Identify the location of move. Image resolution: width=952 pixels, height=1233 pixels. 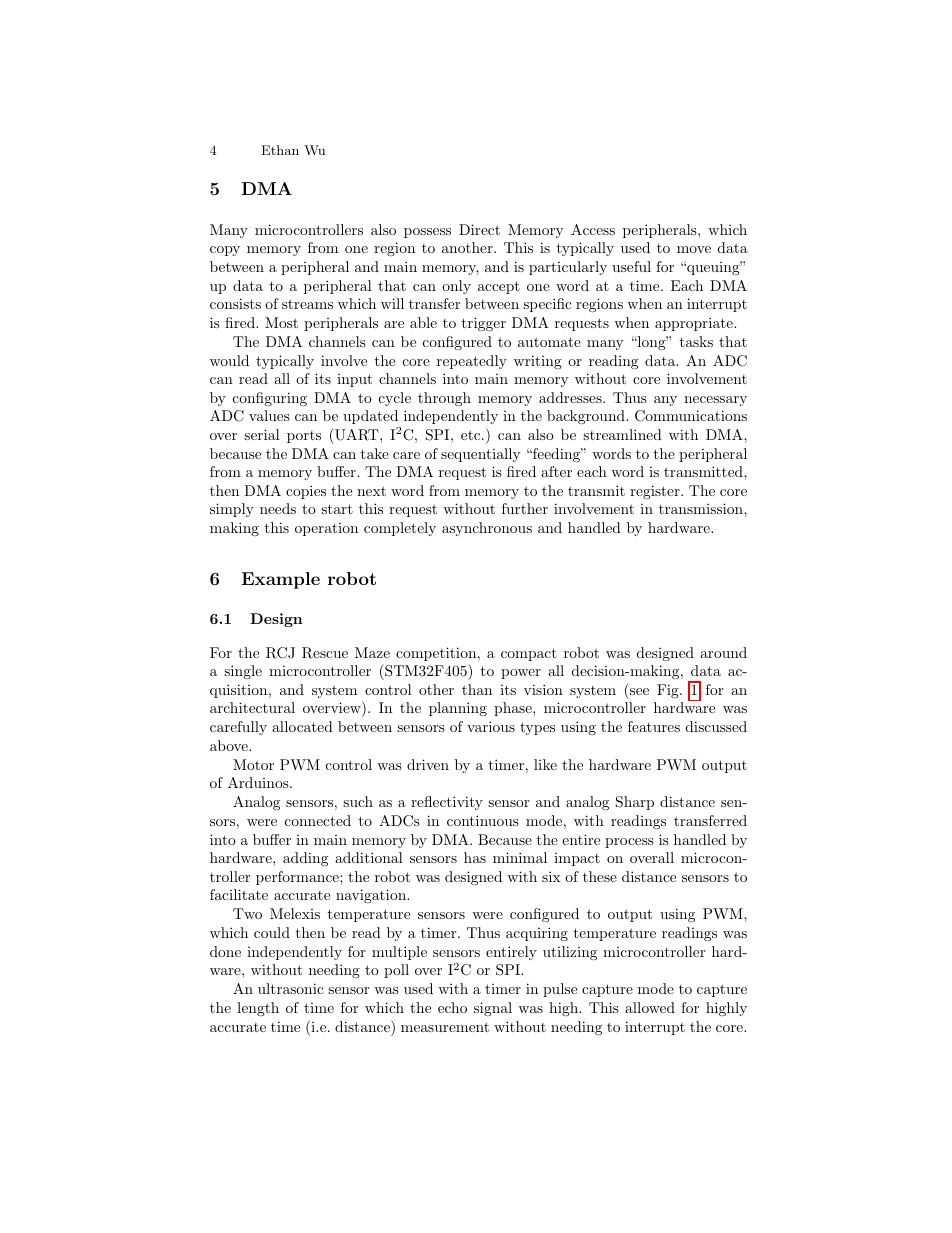
(694, 249).
